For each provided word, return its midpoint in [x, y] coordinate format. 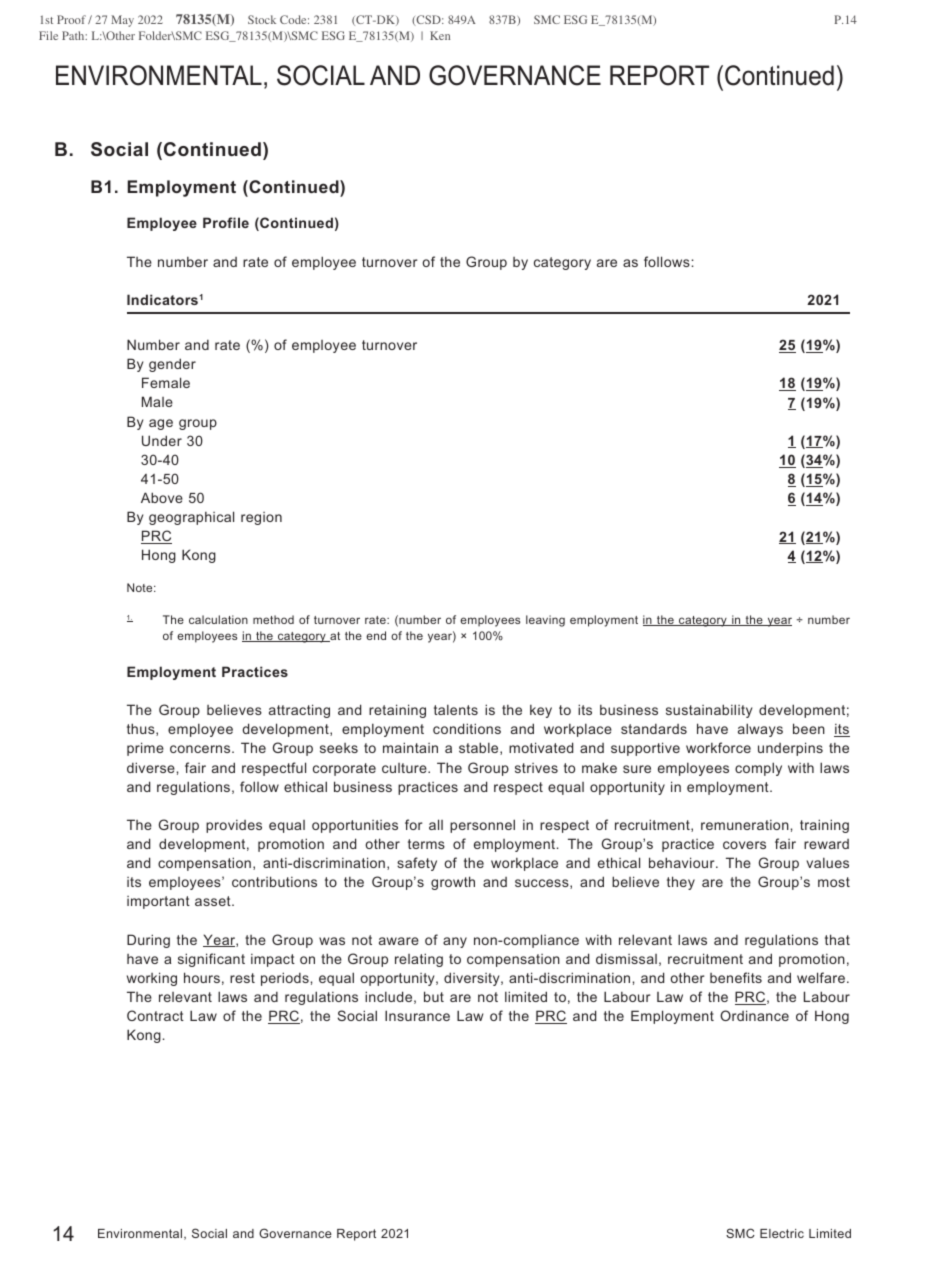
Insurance [417, 1015]
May [122, 21]
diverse [152, 767]
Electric [782, 1233]
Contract [155, 1015]
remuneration [746, 825]
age [161, 424]
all [436, 824]
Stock [262, 19]
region [261, 518]
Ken [440, 35]
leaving [545, 621]
